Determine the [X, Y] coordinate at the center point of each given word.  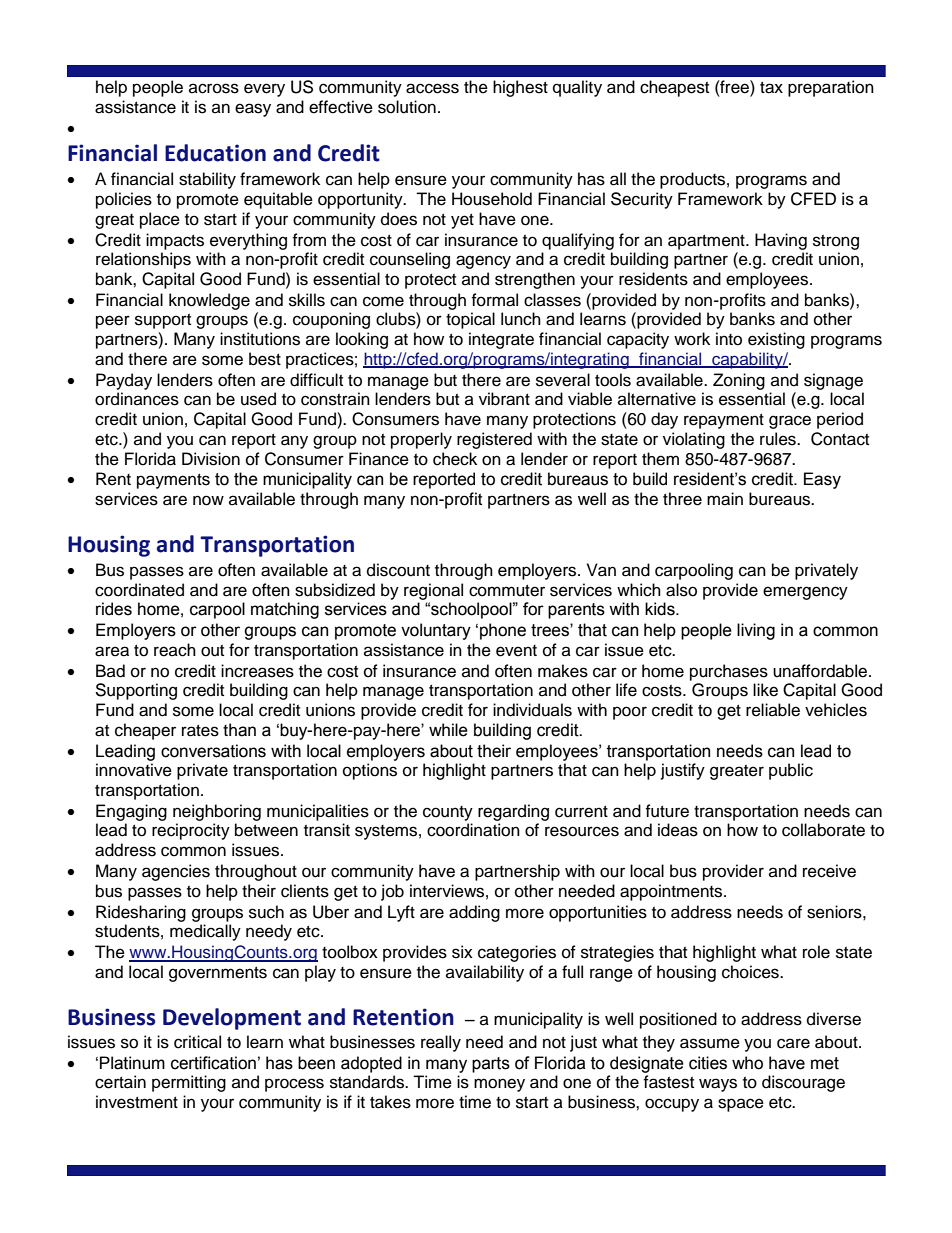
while [448, 730]
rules [779, 439]
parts [491, 1065]
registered [494, 440]
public [791, 771]
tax [771, 88]
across [214, 88]
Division [211, 459]
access [432, 88]
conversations [213, 751]
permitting [189, 1083]
